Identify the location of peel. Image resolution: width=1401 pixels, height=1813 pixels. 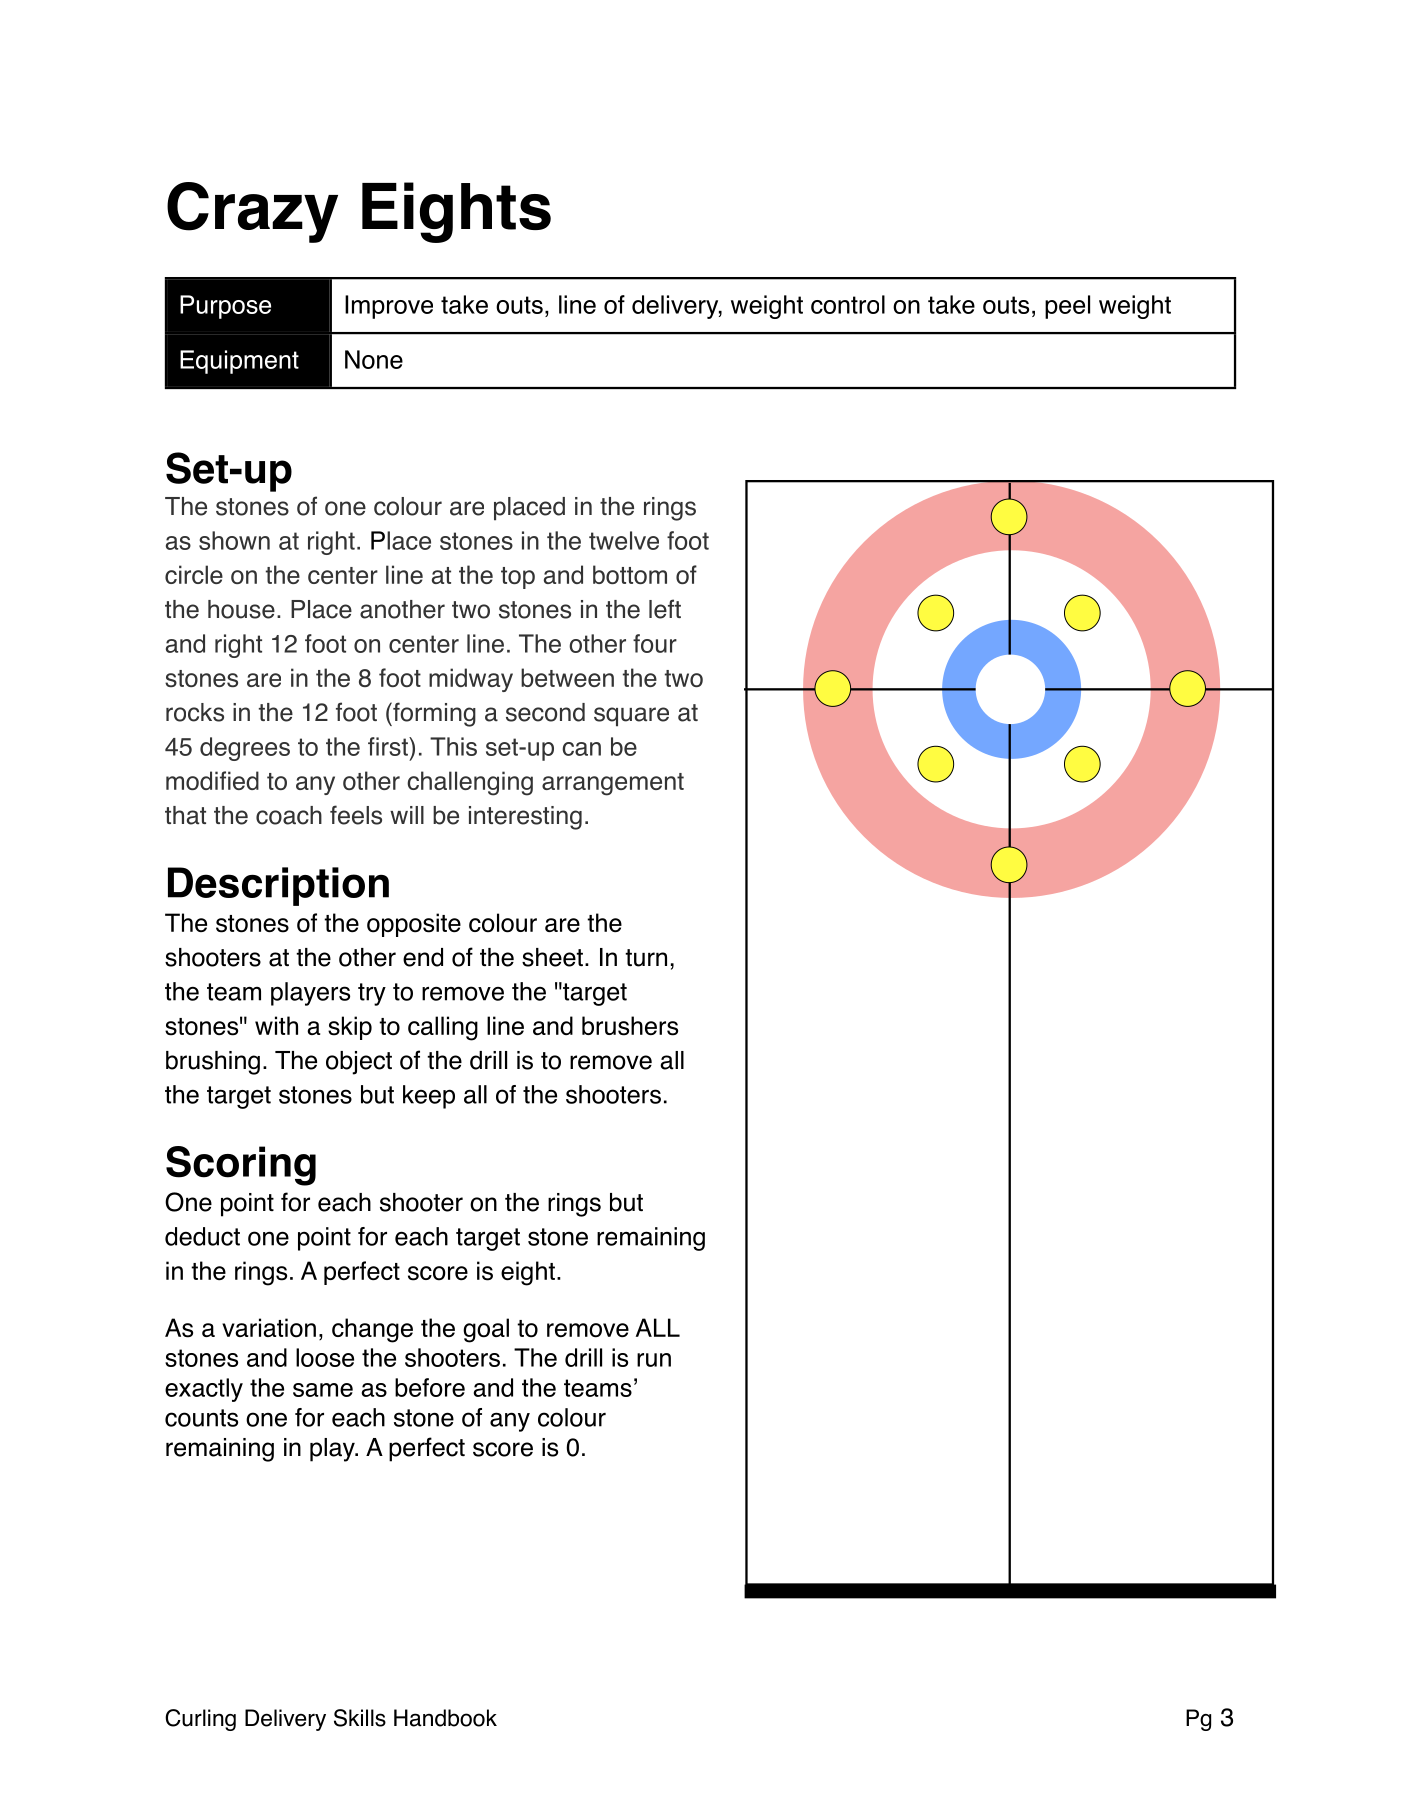
(1067, 307).
